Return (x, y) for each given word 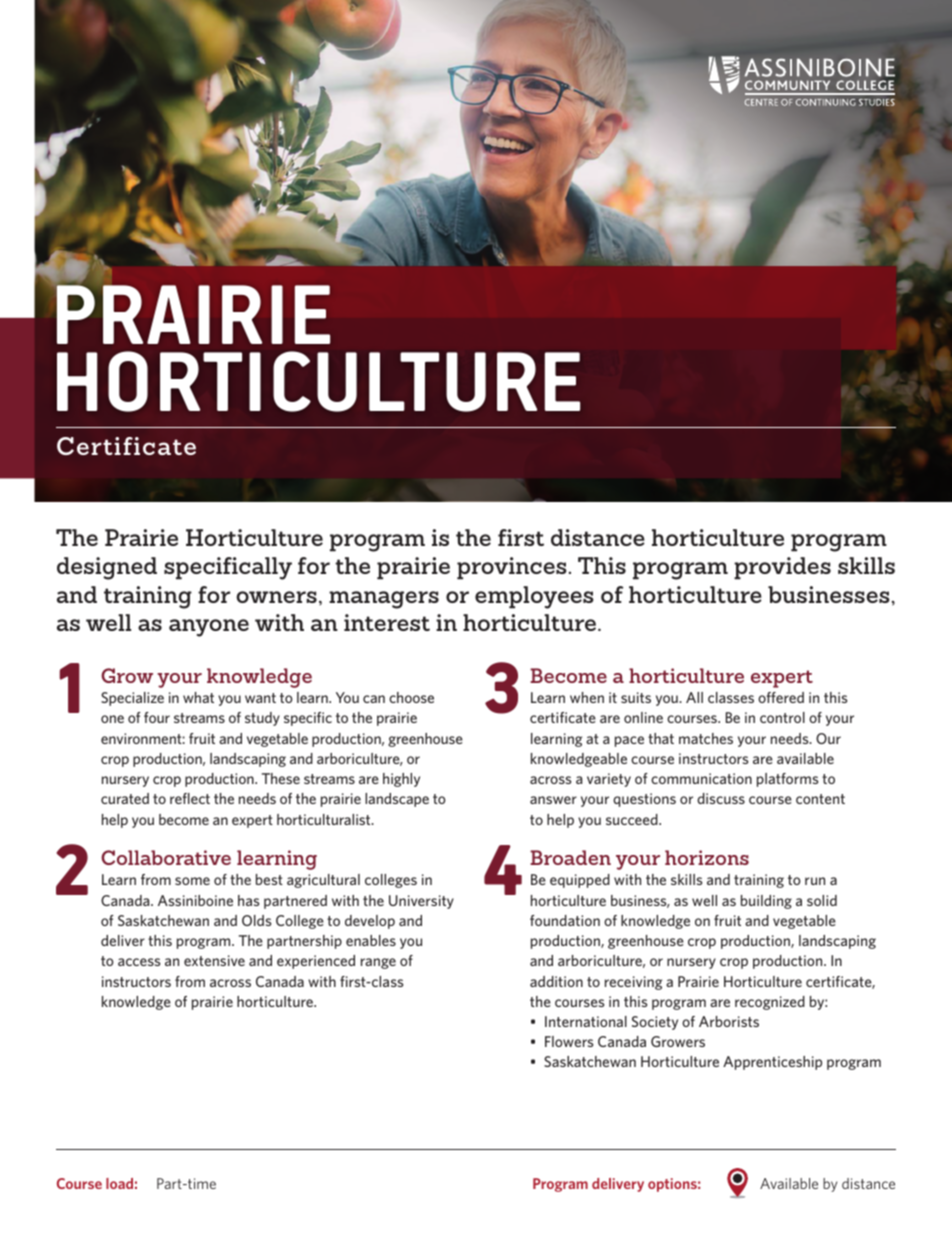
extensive (214, 960)
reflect (190, 798)
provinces (512, 568)
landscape (397, 800)
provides (782, 568)
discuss (721, 798)
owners (276, 597)
